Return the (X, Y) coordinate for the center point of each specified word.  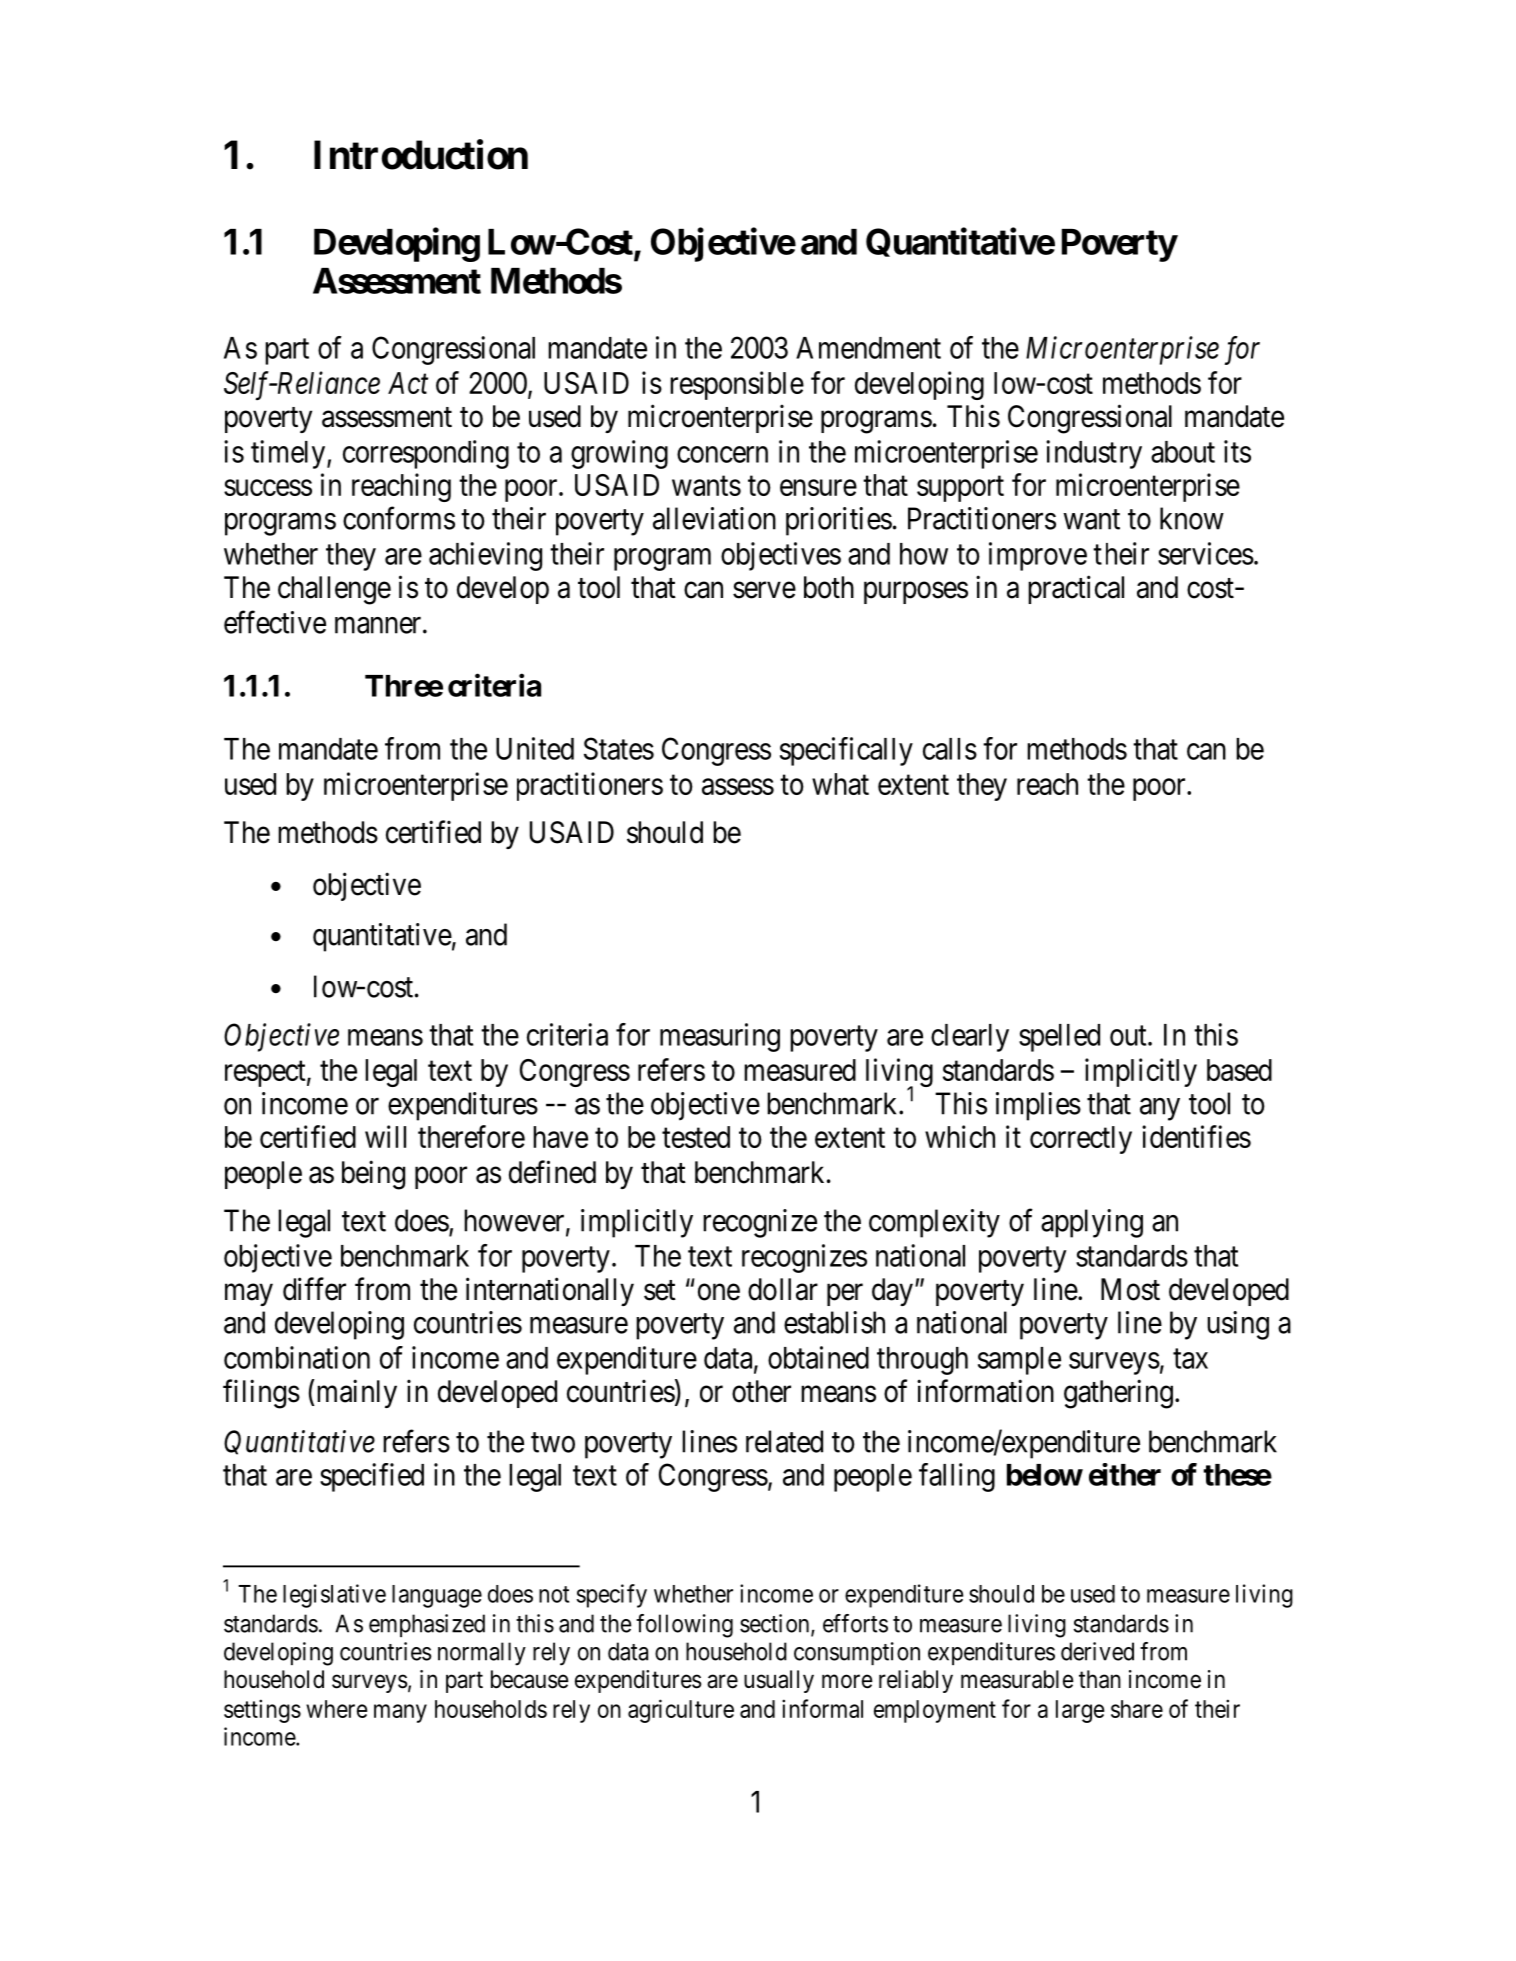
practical (1076, 589)
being (373, 1175)
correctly (1081, 1140)
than (1100, 1679)
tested (696, 1137)
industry (1094, 454)
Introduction (421, 155)
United (535, 748)
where (336, 1709)
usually (779, 1681)
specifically (846, 751)
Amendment (868, 348)
